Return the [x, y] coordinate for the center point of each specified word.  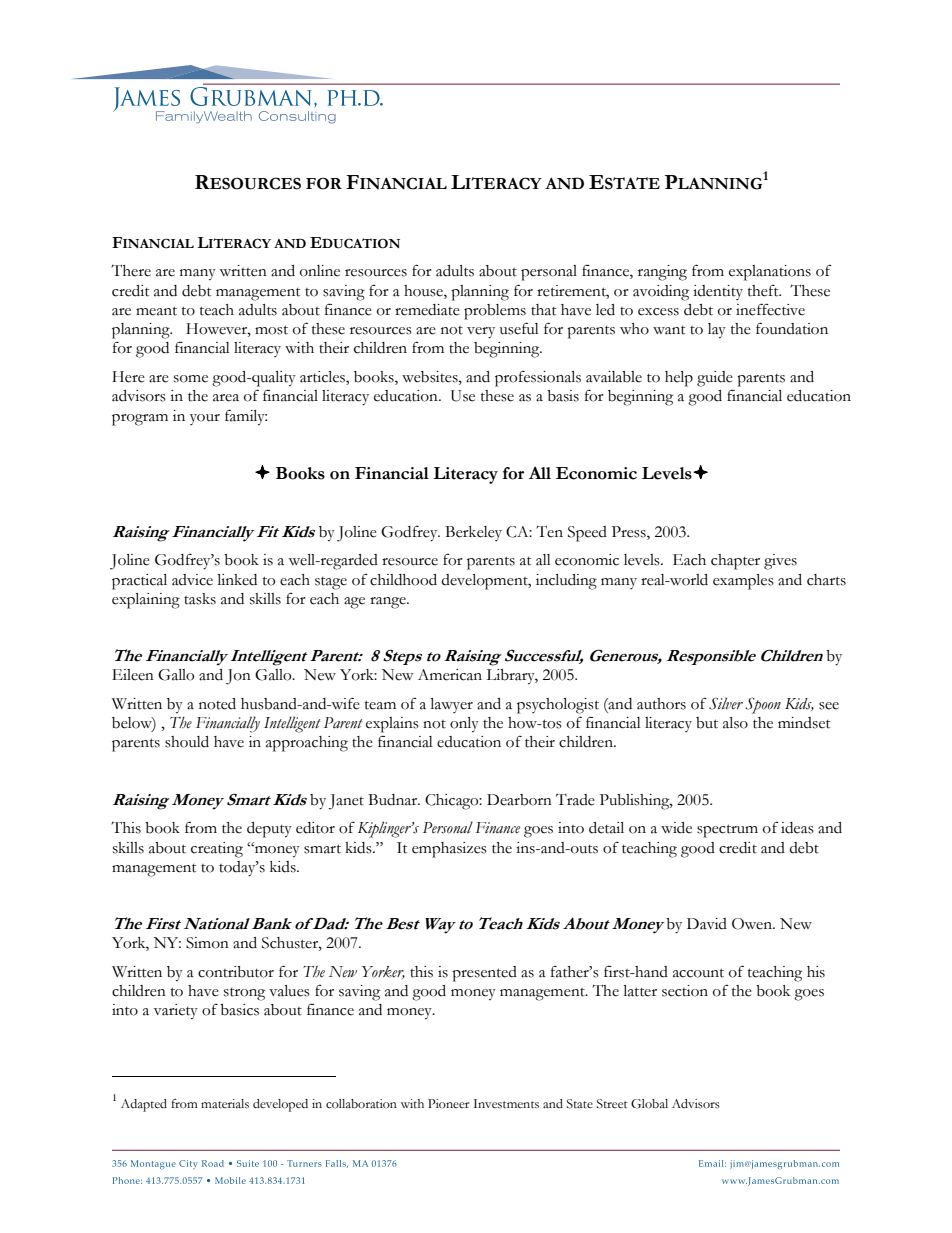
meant [156, 311]
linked [237, 580]
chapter [735, 562]
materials [225, 1104]
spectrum [727, 831]
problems [495, 312]
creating [217, 850]
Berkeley [473, 533]
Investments [506, 1104]
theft [764, 291]
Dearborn [519, 800]
